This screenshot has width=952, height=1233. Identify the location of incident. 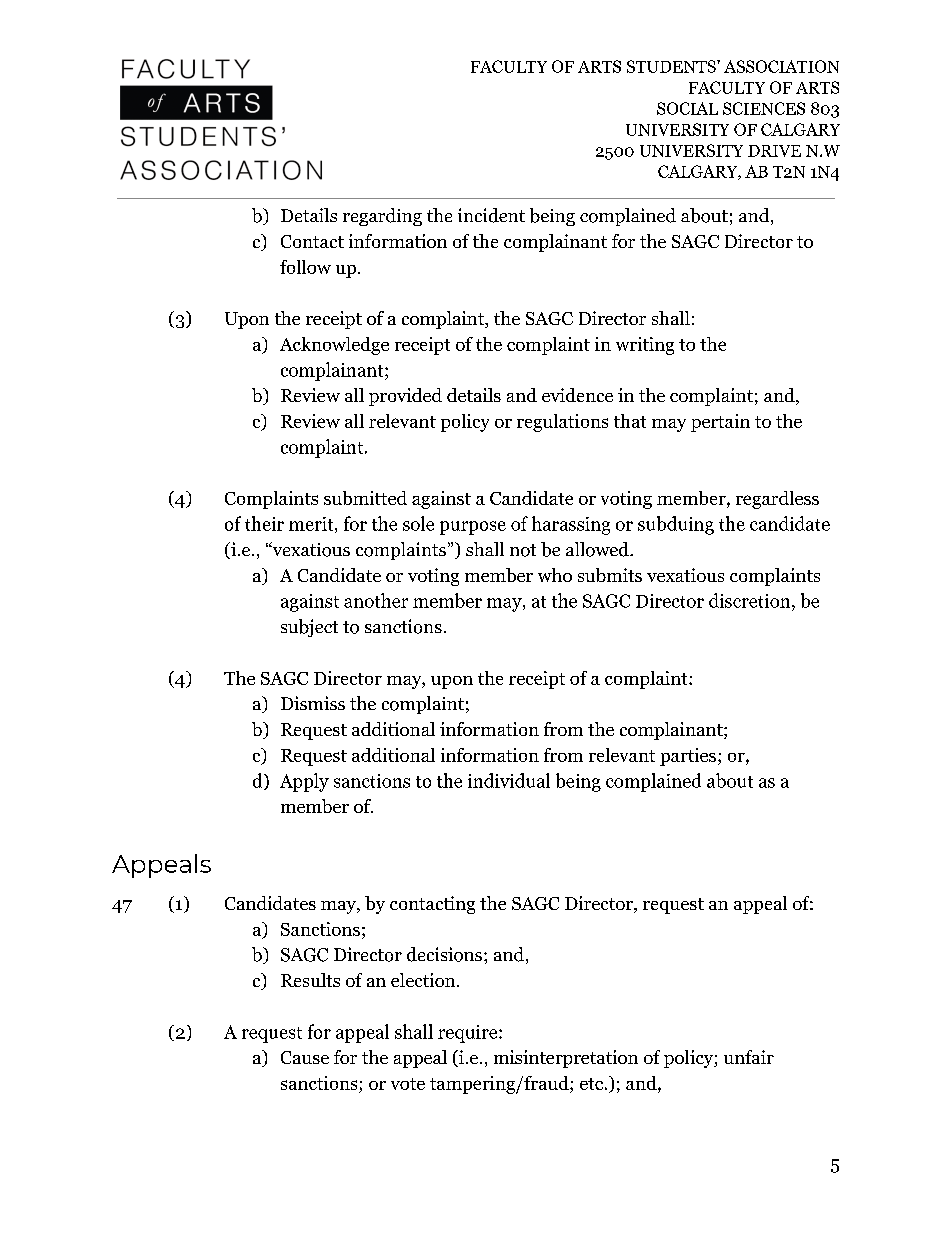
(491, 215).
